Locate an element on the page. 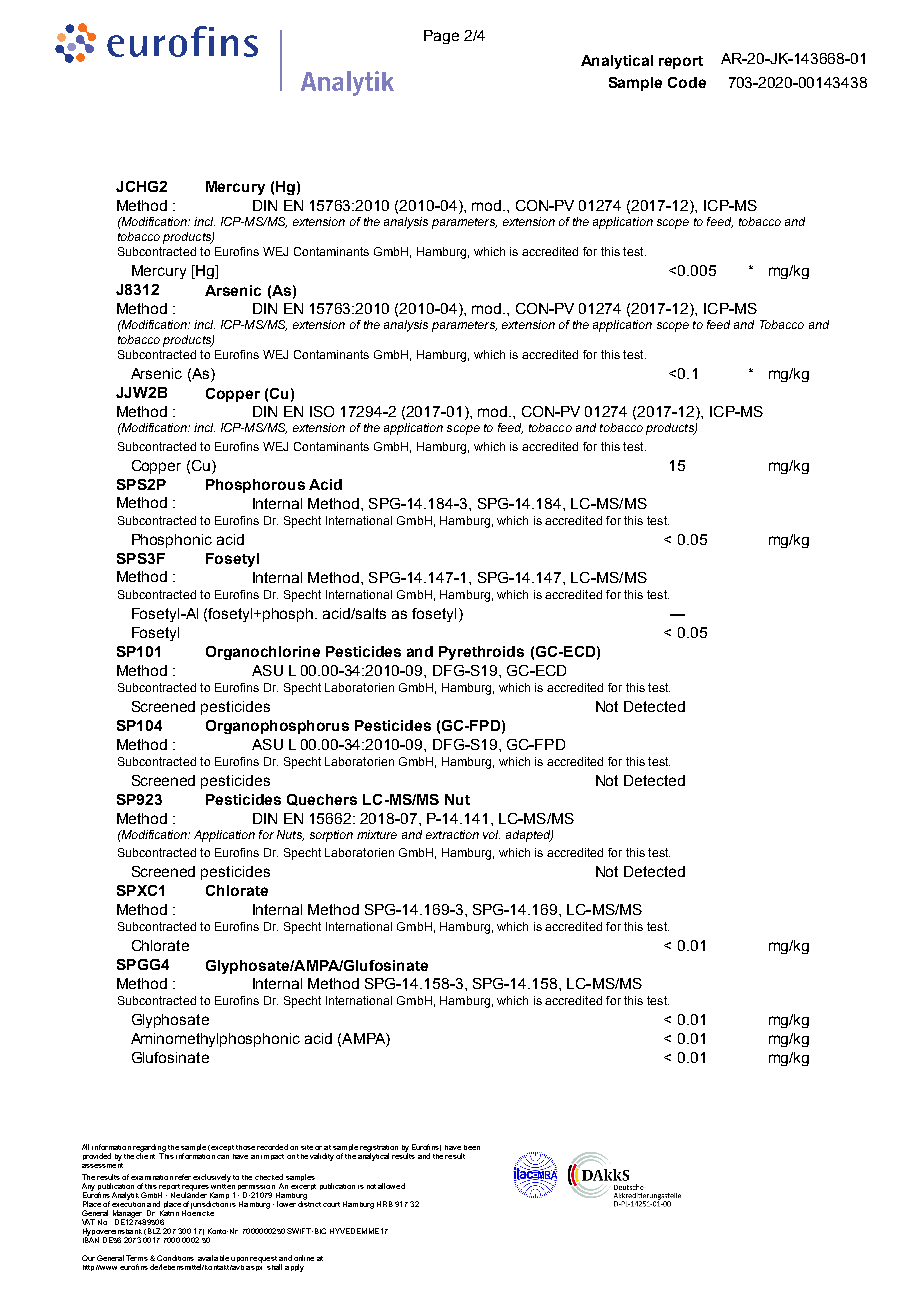 The height and width of the page is (1310, 924). vol is located at coordinates (491, 834).
